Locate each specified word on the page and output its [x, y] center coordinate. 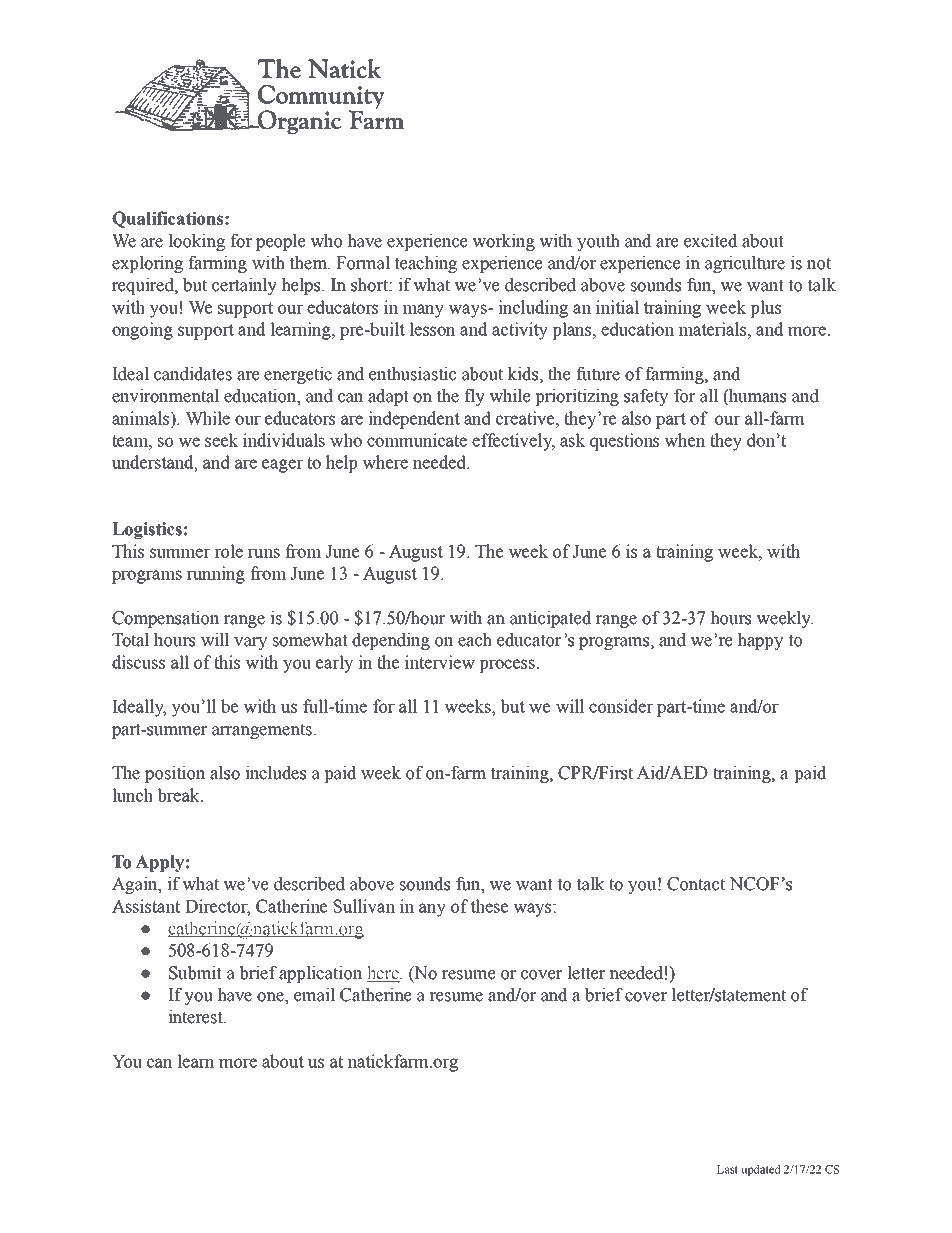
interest [196, 1017]
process [508, 666]
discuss [138, 662]
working [503, 242]
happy [760, 641]
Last [727, 1169]
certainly [244, 286]
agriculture [745, 264]
